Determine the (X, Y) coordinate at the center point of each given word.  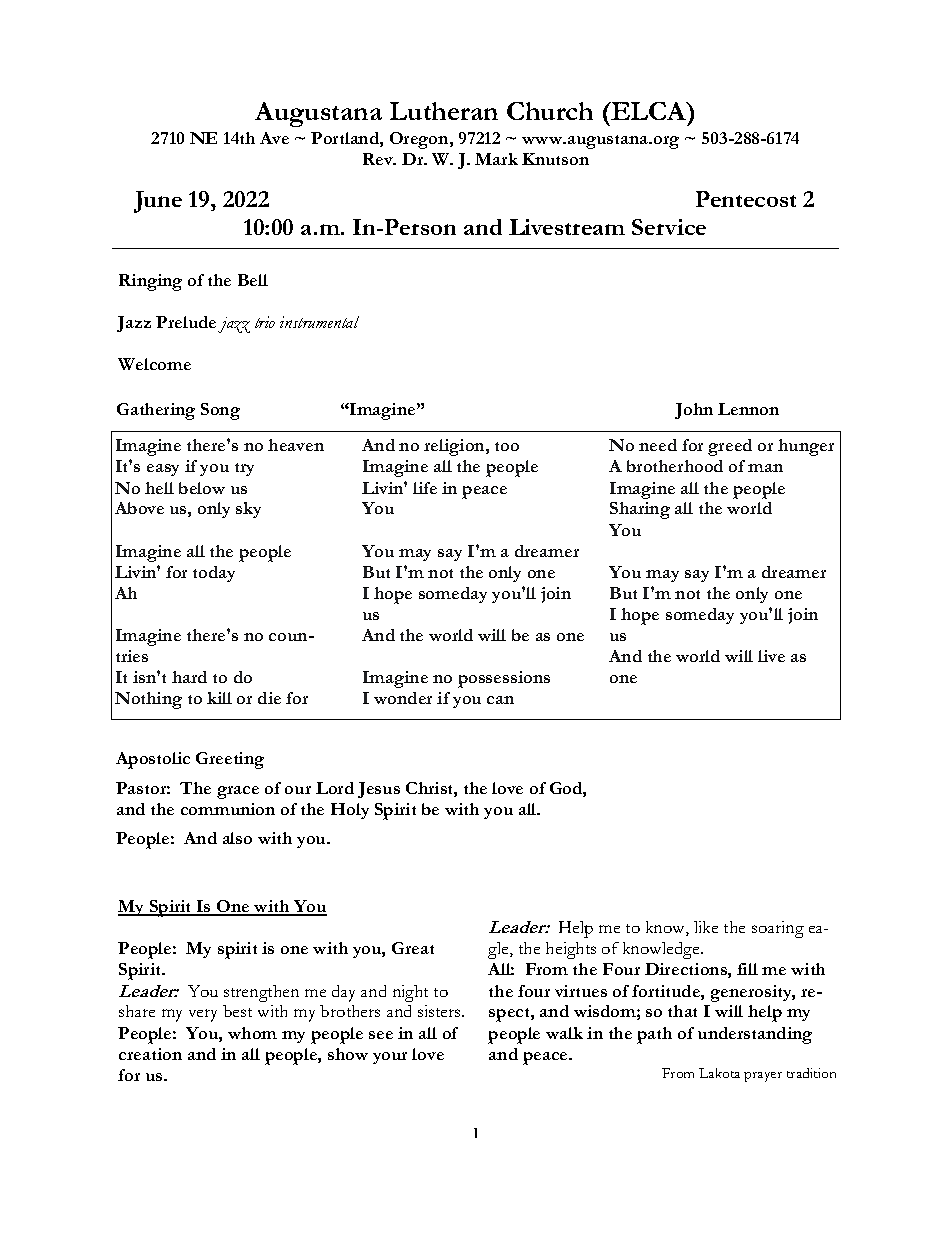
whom (252, 1033)
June (158, 202)
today (214, 574)
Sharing (640, 510)
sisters (440, 1011)
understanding (755, 1035)
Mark (496, 159)
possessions (504, 679)
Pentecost (746, 199)
